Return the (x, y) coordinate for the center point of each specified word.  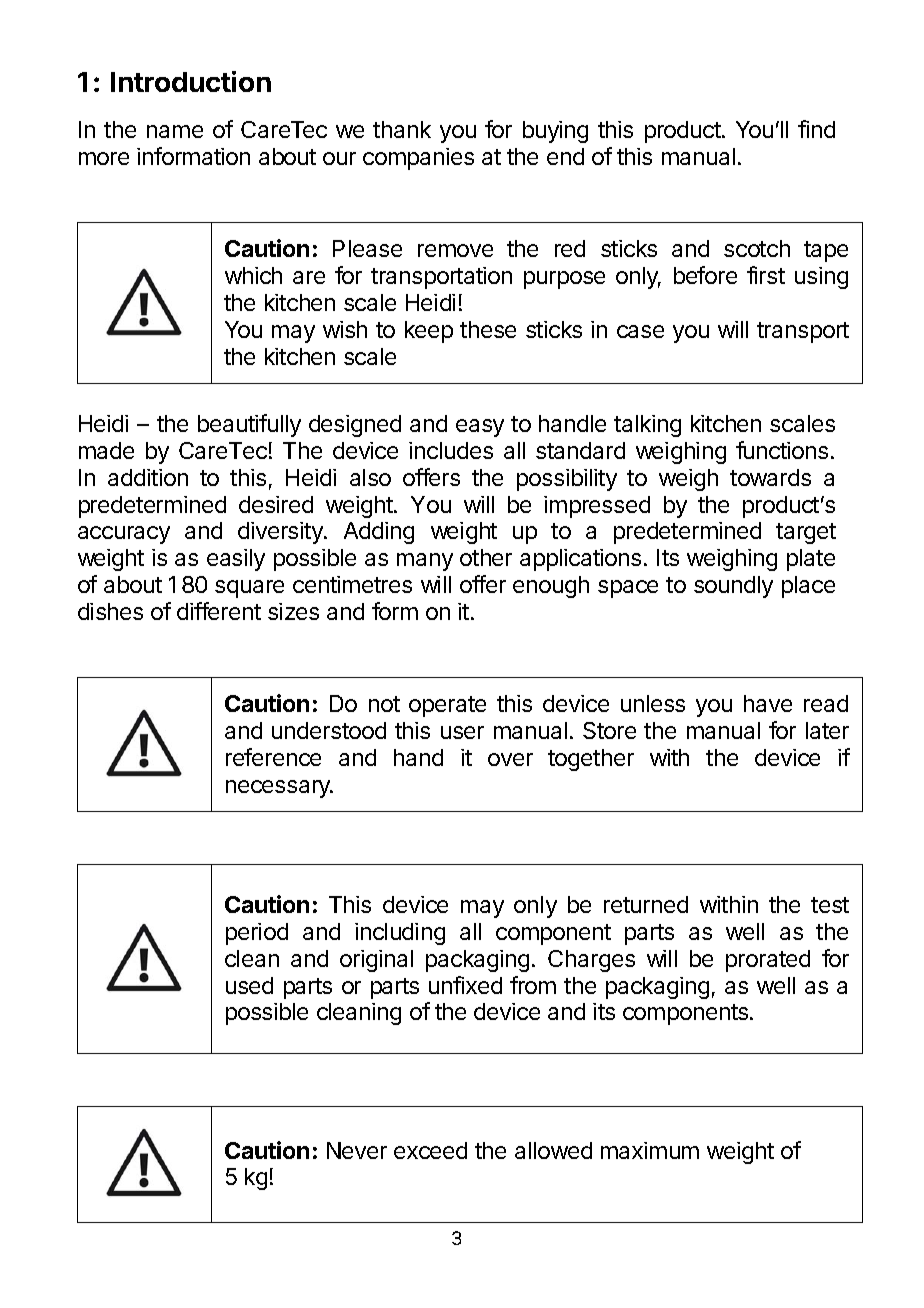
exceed (430, 1150)
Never (357, 1150)
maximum (650, 1150)
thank (402, 129)
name (175, 131)
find (816, 129)
